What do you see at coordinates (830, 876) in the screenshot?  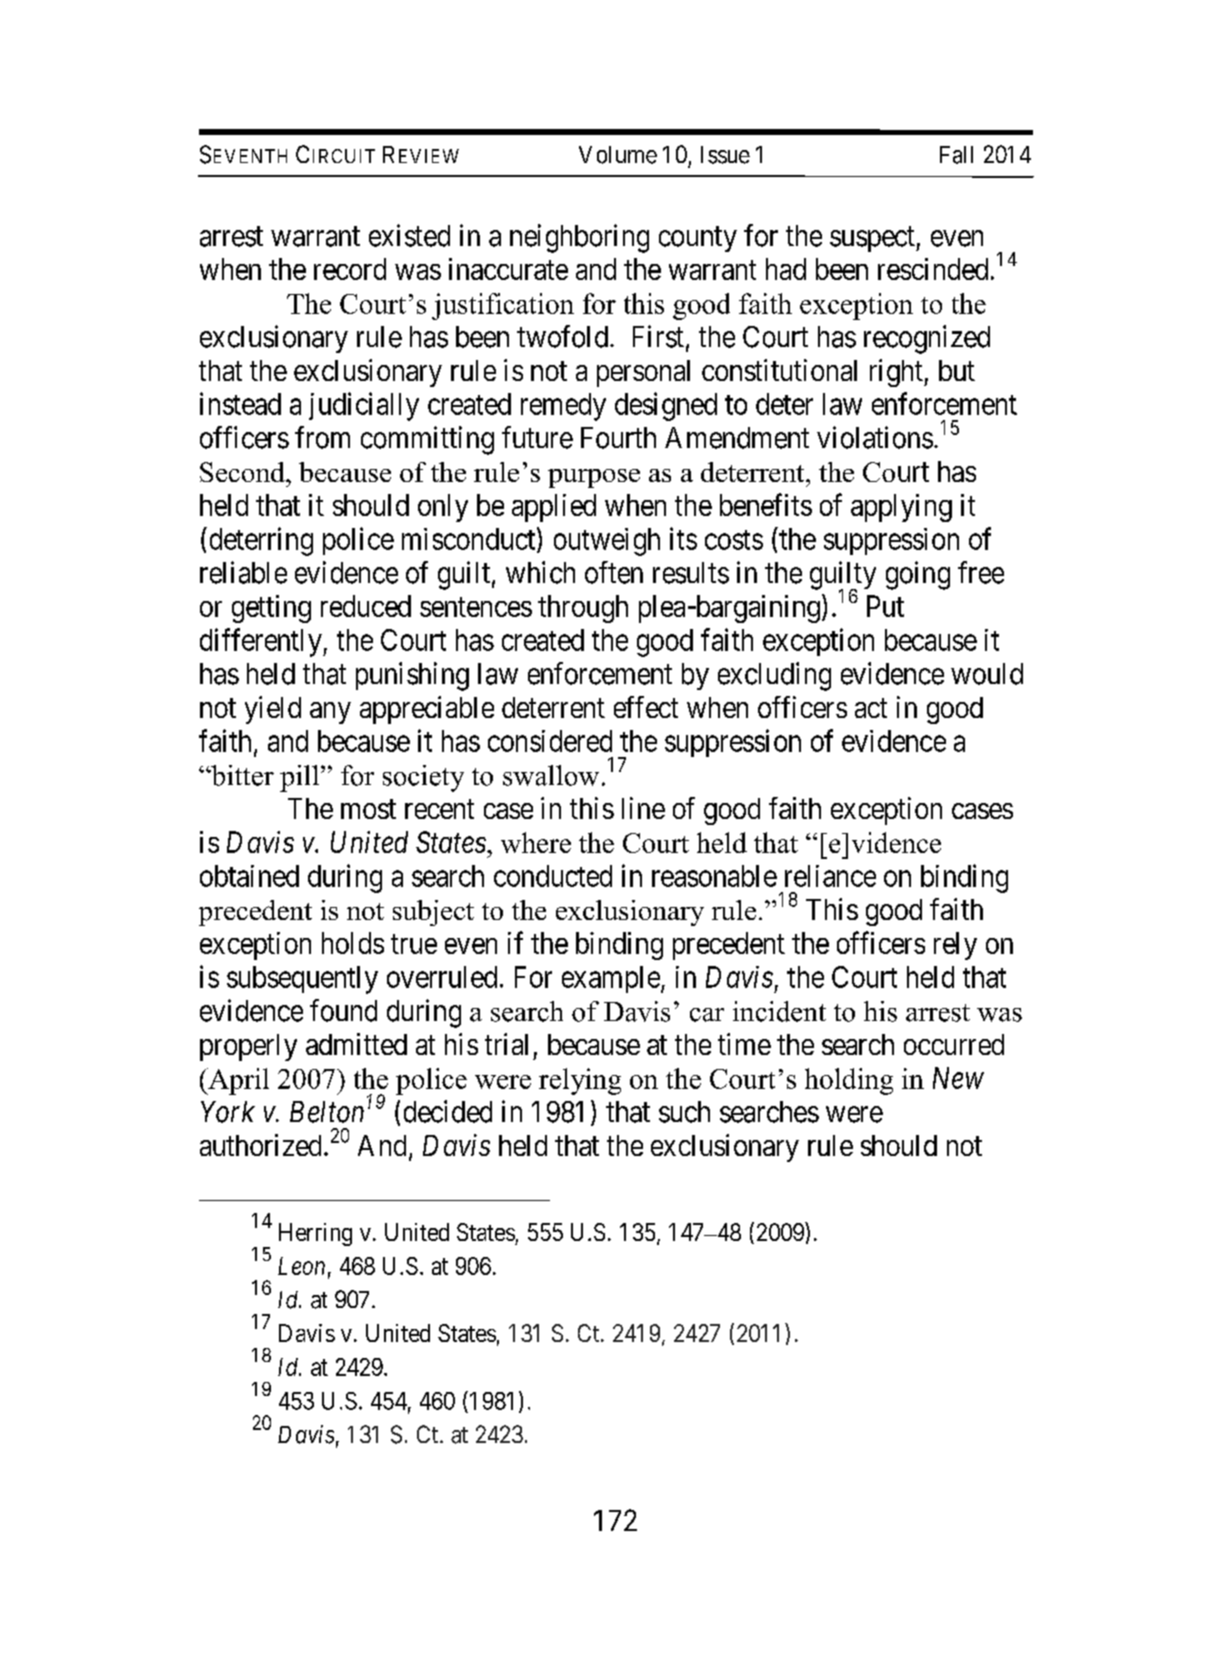 I see `reliance` at bounding box center [830, 876].
